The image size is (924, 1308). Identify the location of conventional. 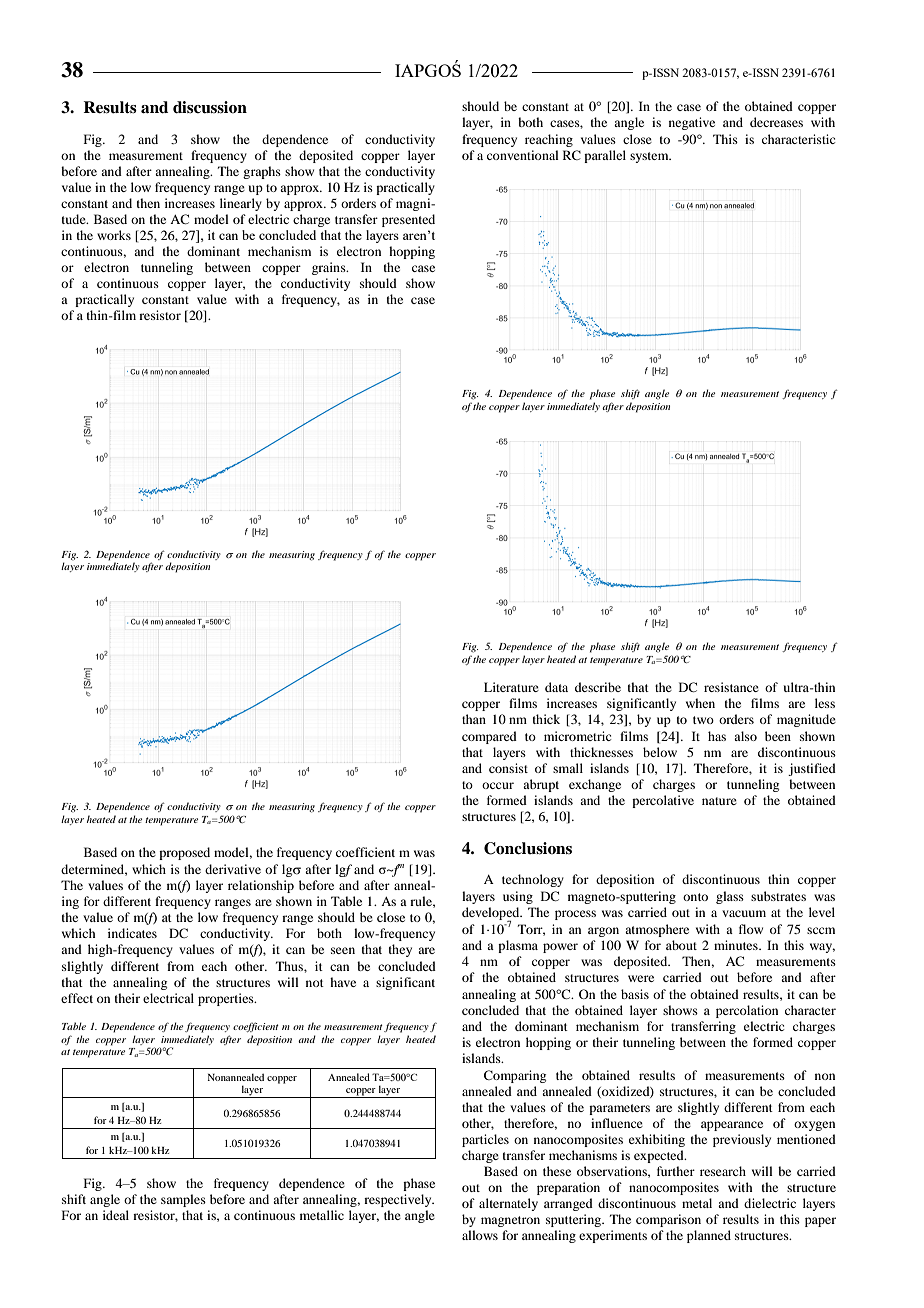
(523, 155).
